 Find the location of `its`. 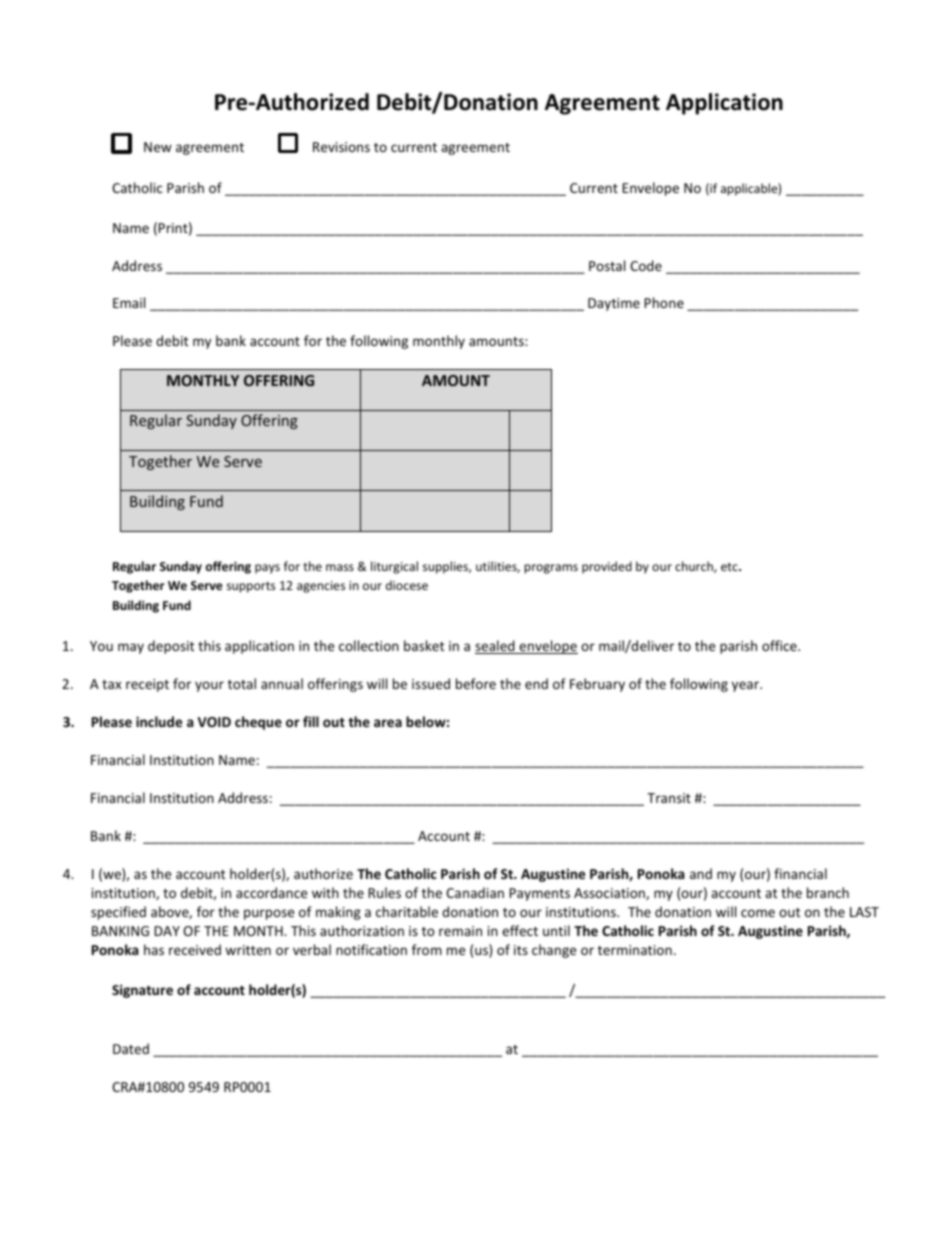

its is located at coordinates (521, 950).
